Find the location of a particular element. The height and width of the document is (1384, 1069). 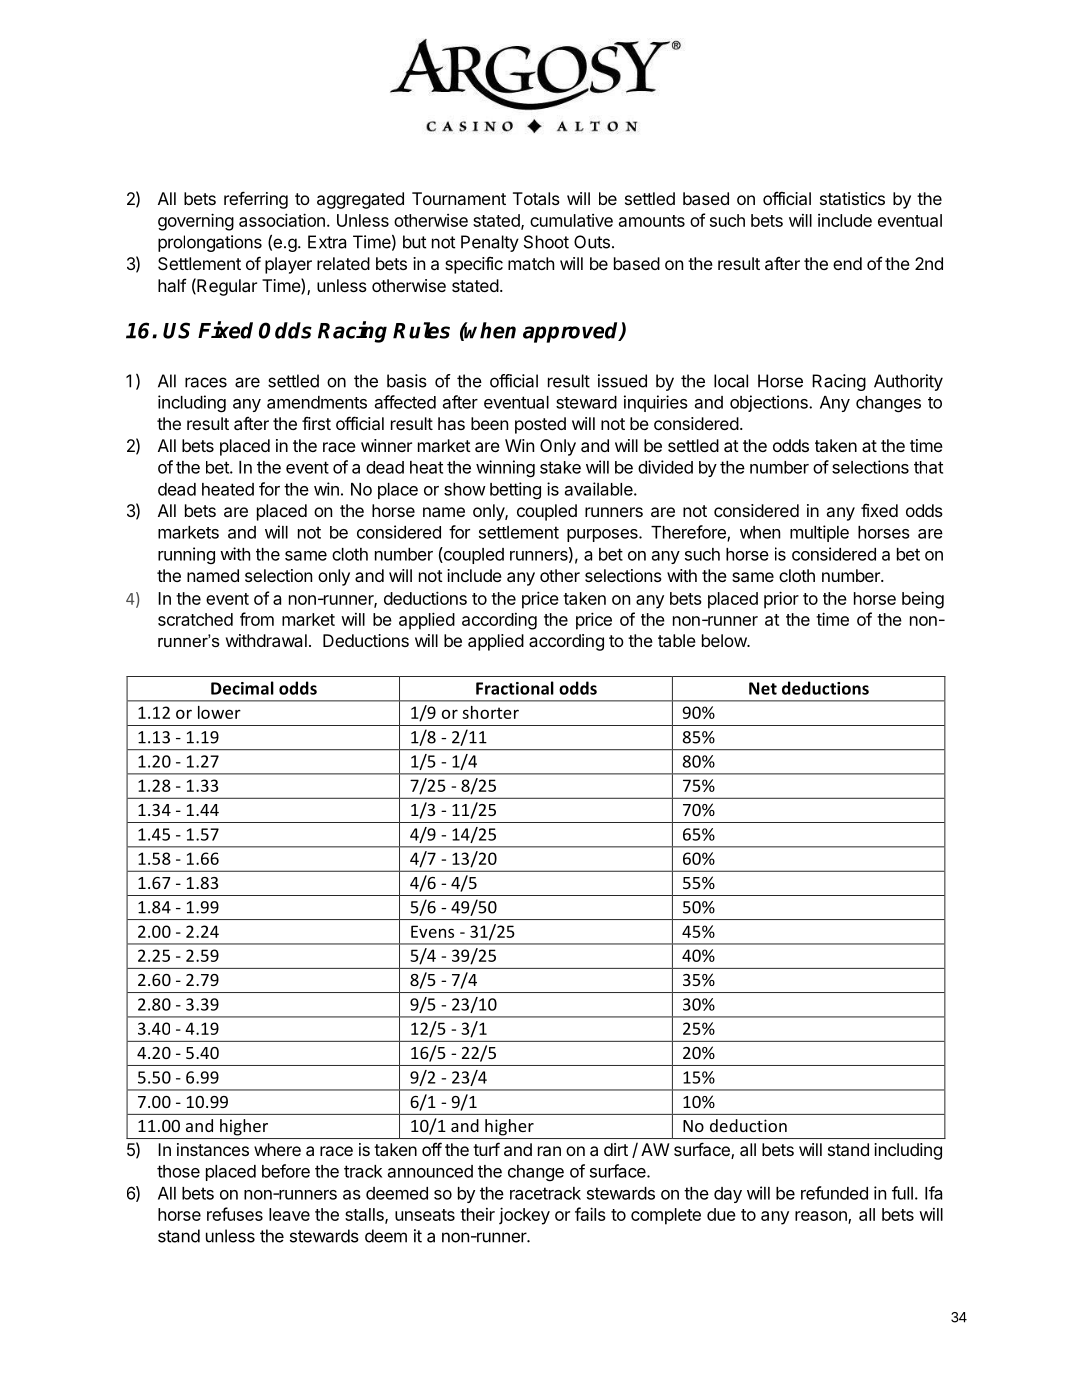

Shoot is located at coordinates (546, 242).
